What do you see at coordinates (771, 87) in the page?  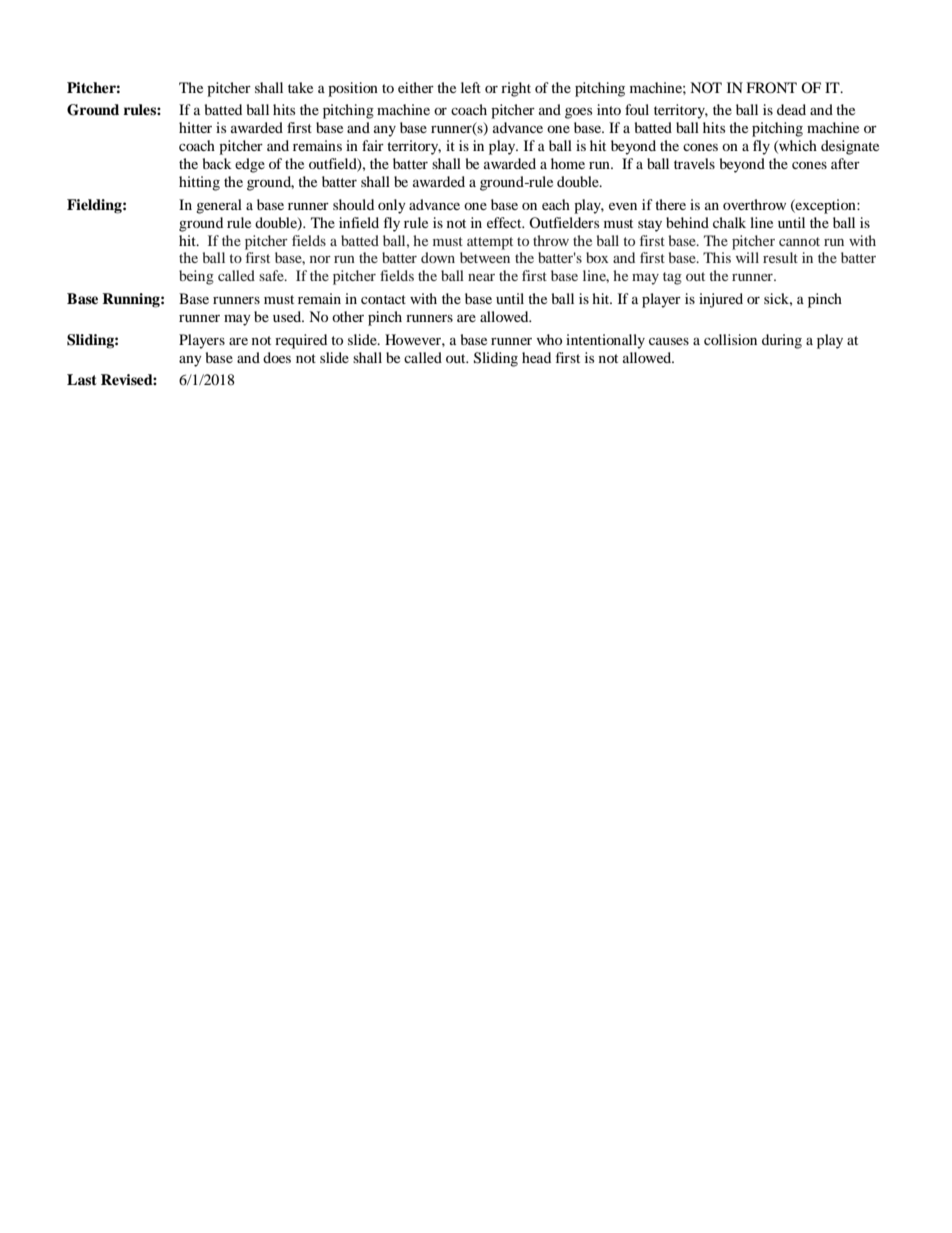 I see `FRONT` at bounding box center [771, 87].
